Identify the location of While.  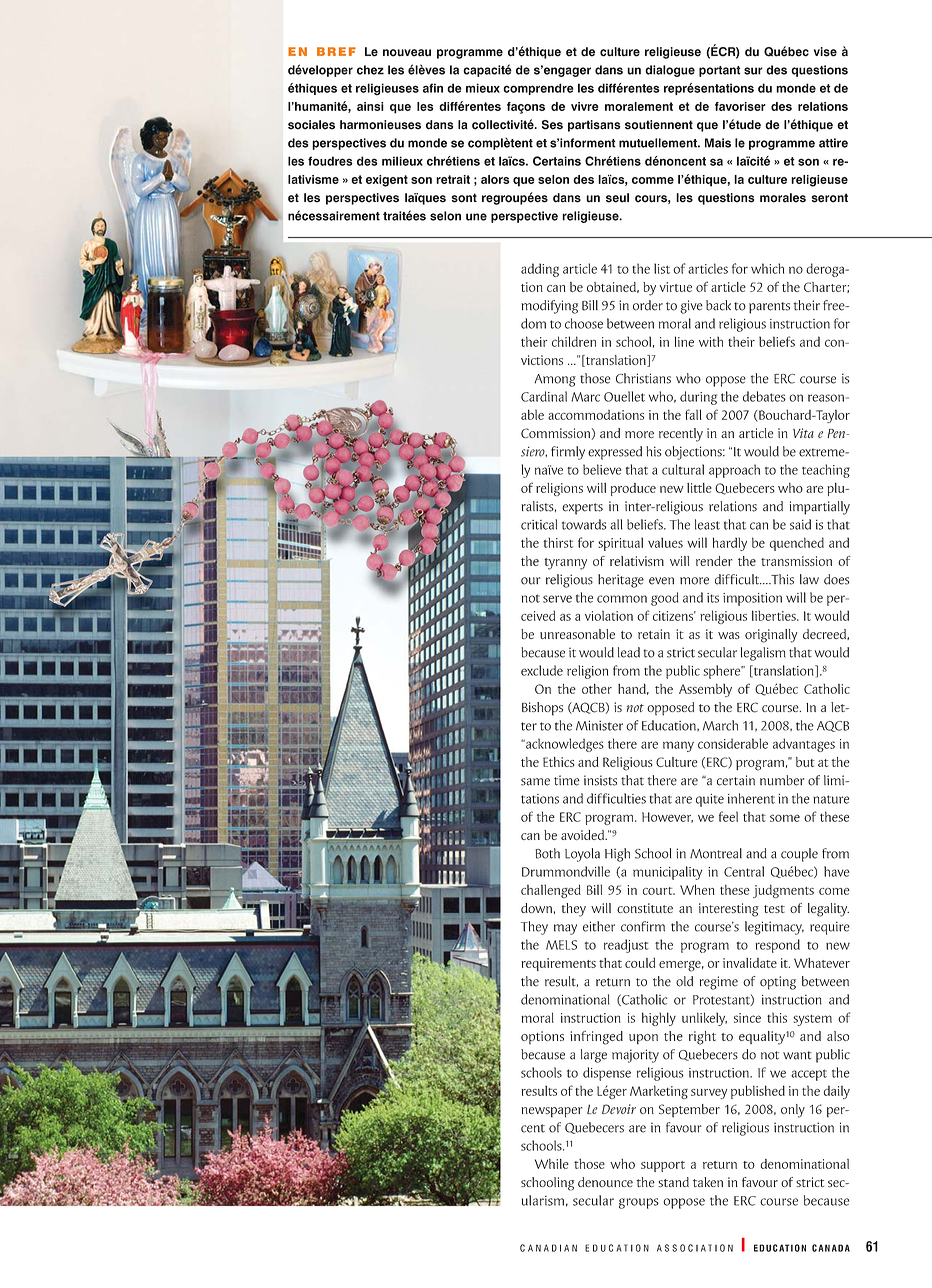
(552, 1164).
